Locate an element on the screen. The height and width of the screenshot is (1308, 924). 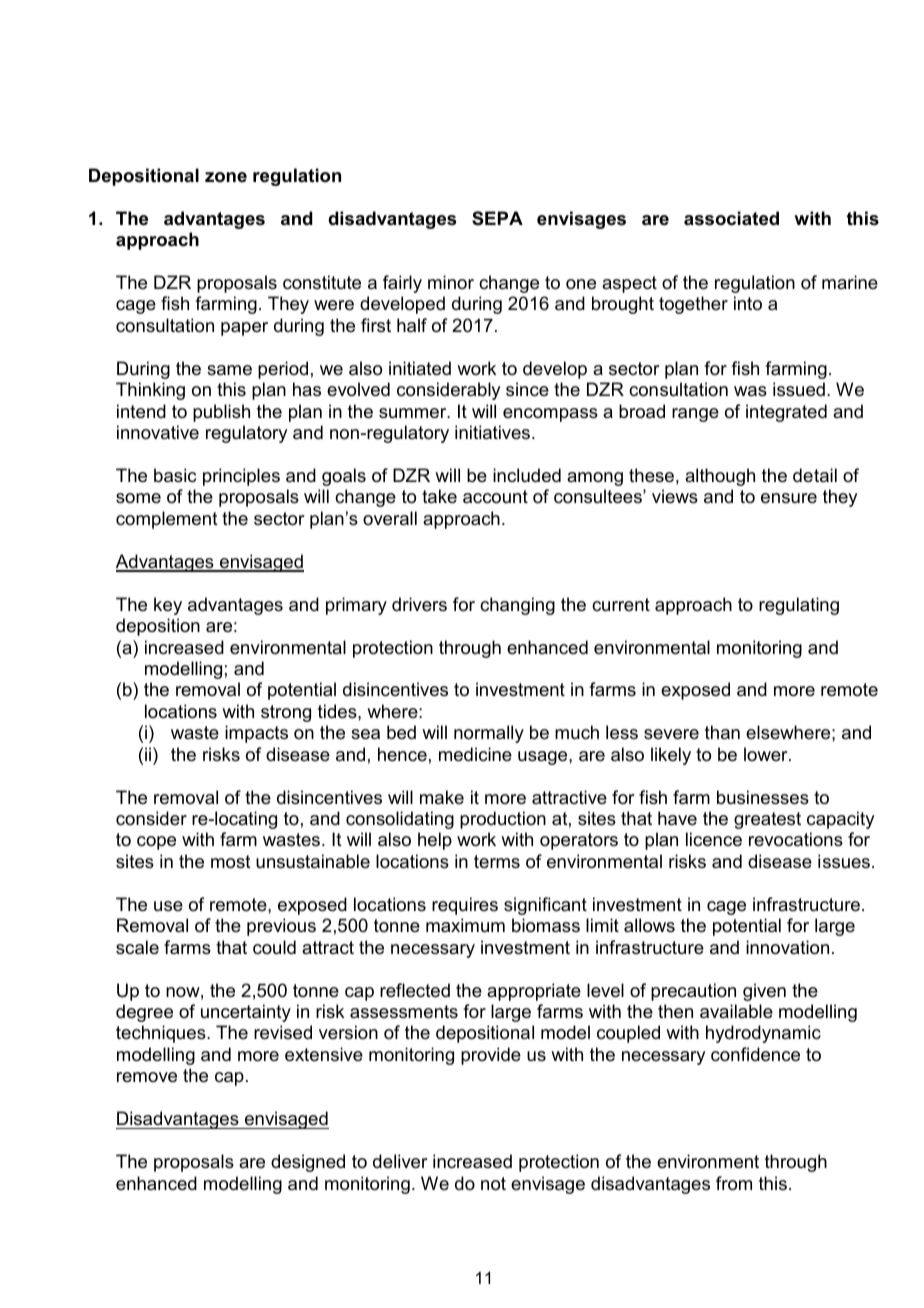
zone is located at coordinates (226, 177).
